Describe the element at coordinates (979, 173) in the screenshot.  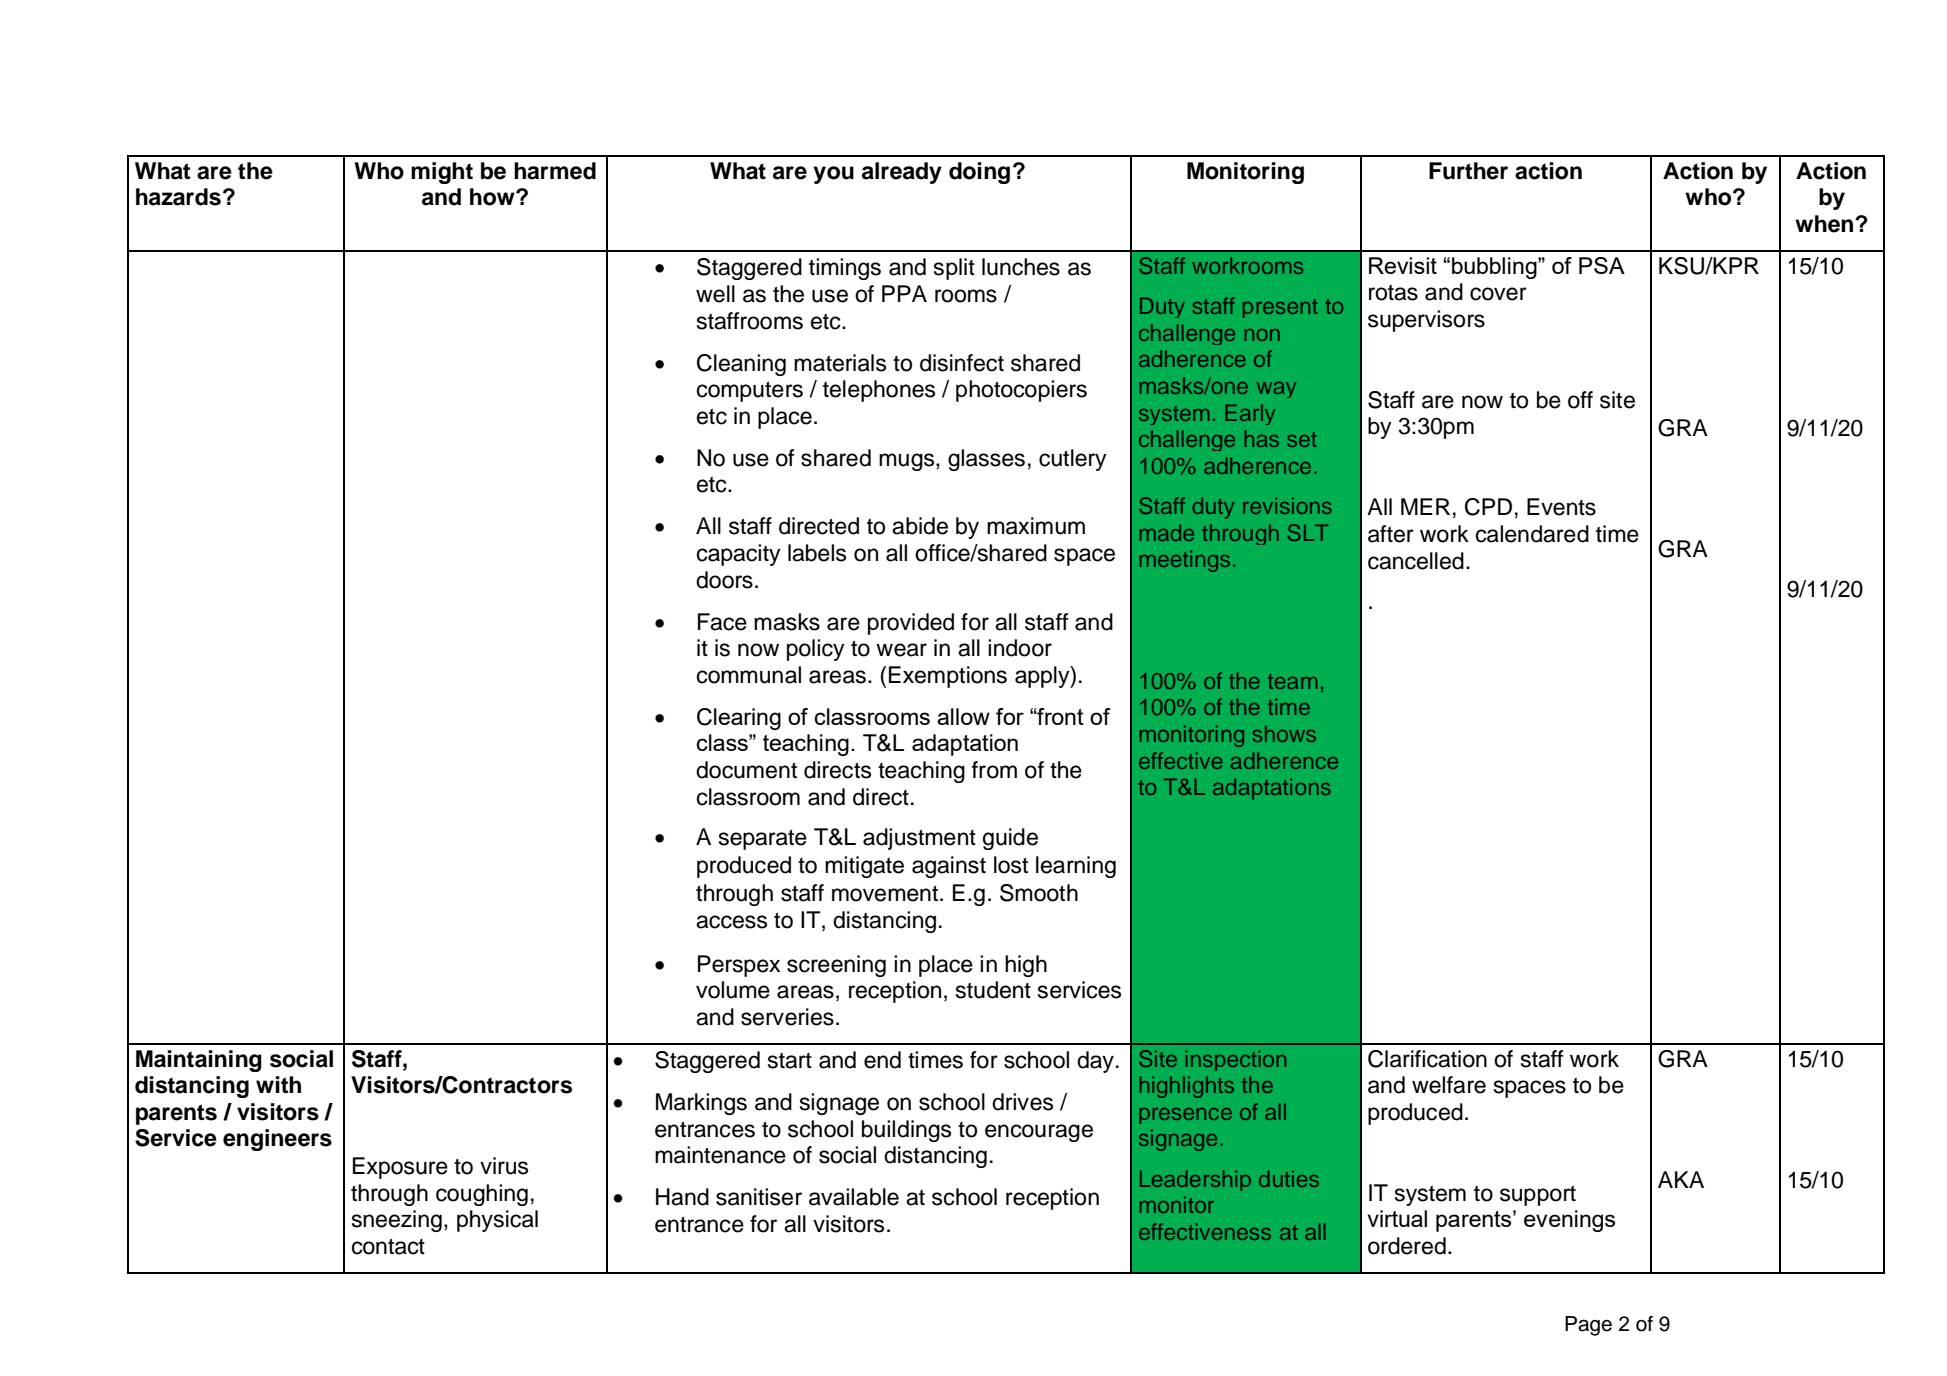
I see `doing` at that location.
